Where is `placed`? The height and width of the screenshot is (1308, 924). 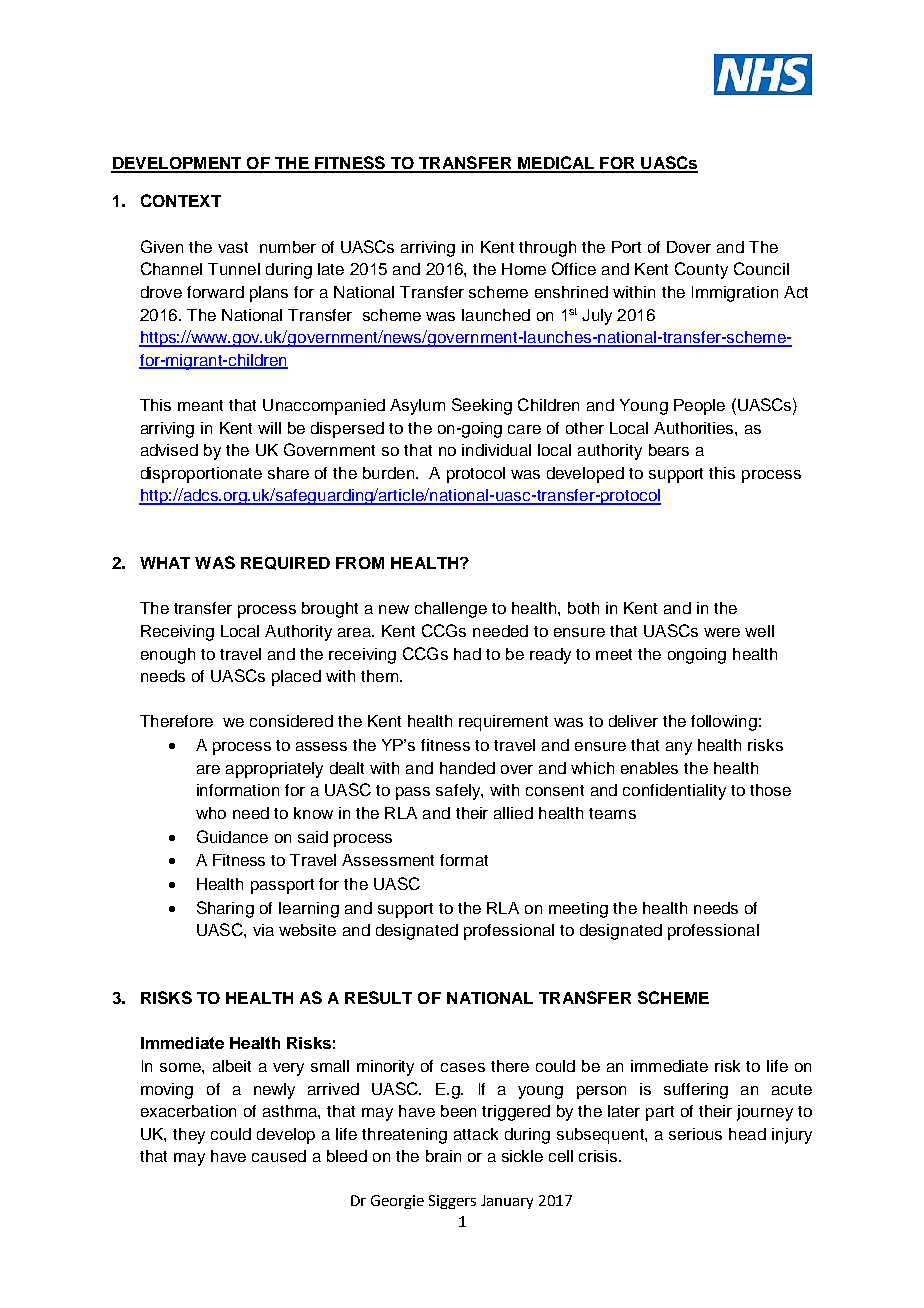
placed is located at coordinates (296, 678).
